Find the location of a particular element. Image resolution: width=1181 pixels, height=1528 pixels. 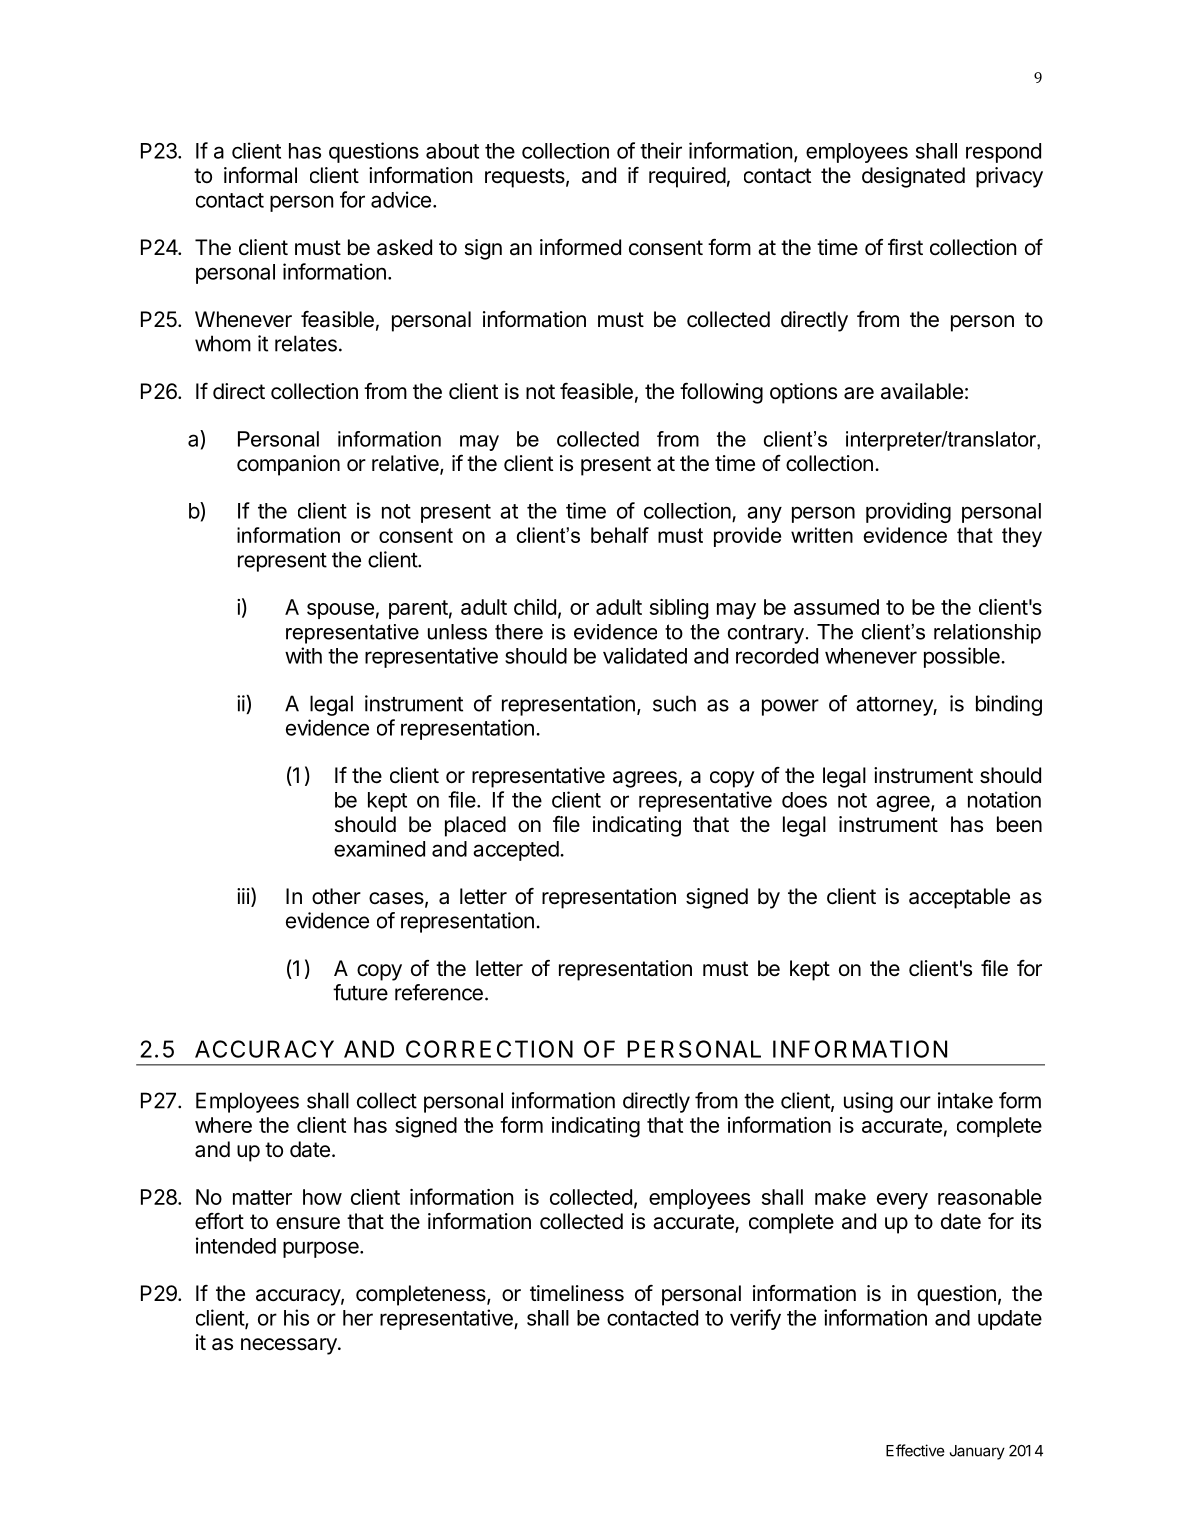

examined is located at coordinates (379, 848).
